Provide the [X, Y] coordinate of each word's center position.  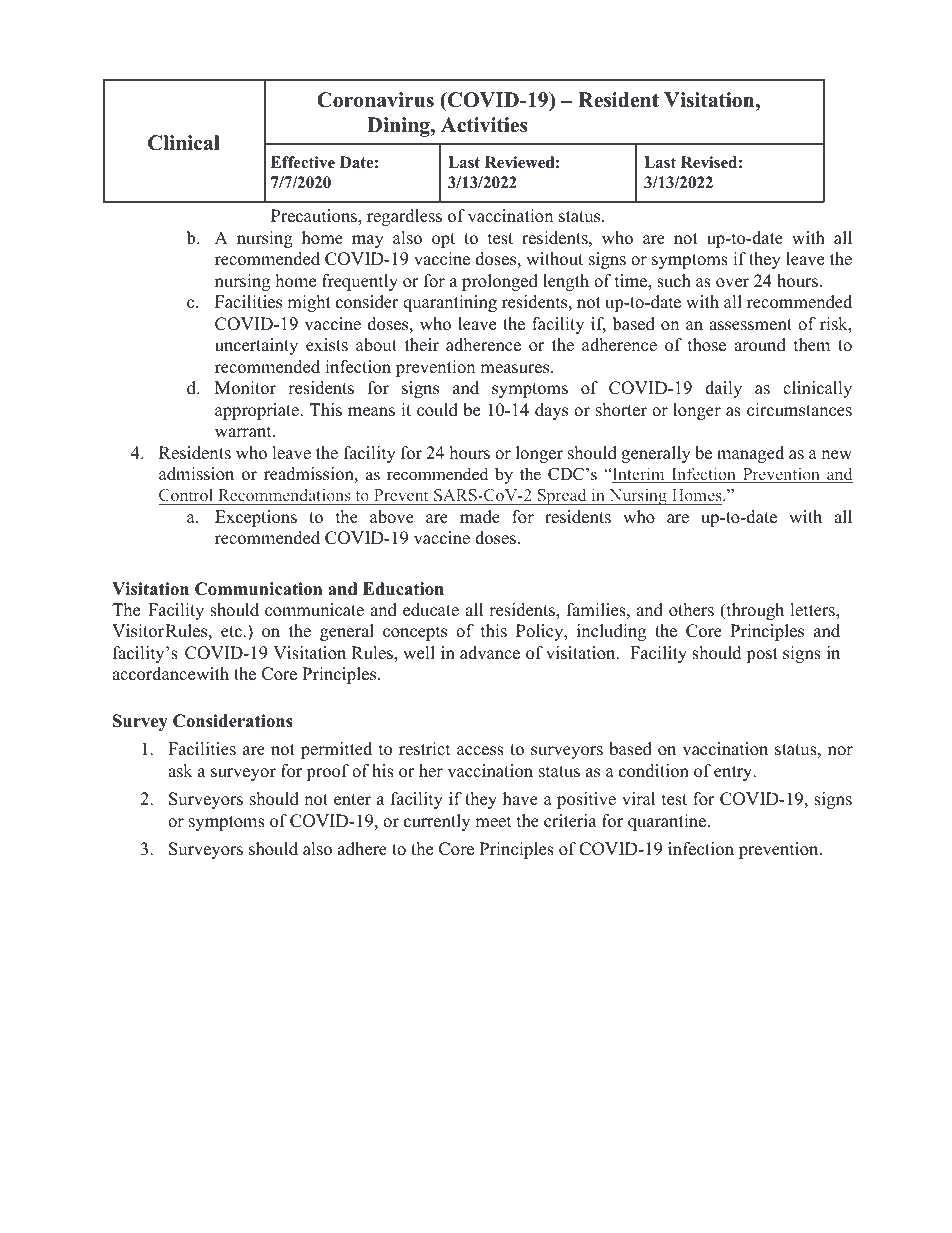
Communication [258, 589]
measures [516, 369]
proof [327, 772]
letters [813, 611]
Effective [303, 162]
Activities [484, 125]
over [732, 283]
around [760, 345]
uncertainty [256, 346]
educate [431, 610]
